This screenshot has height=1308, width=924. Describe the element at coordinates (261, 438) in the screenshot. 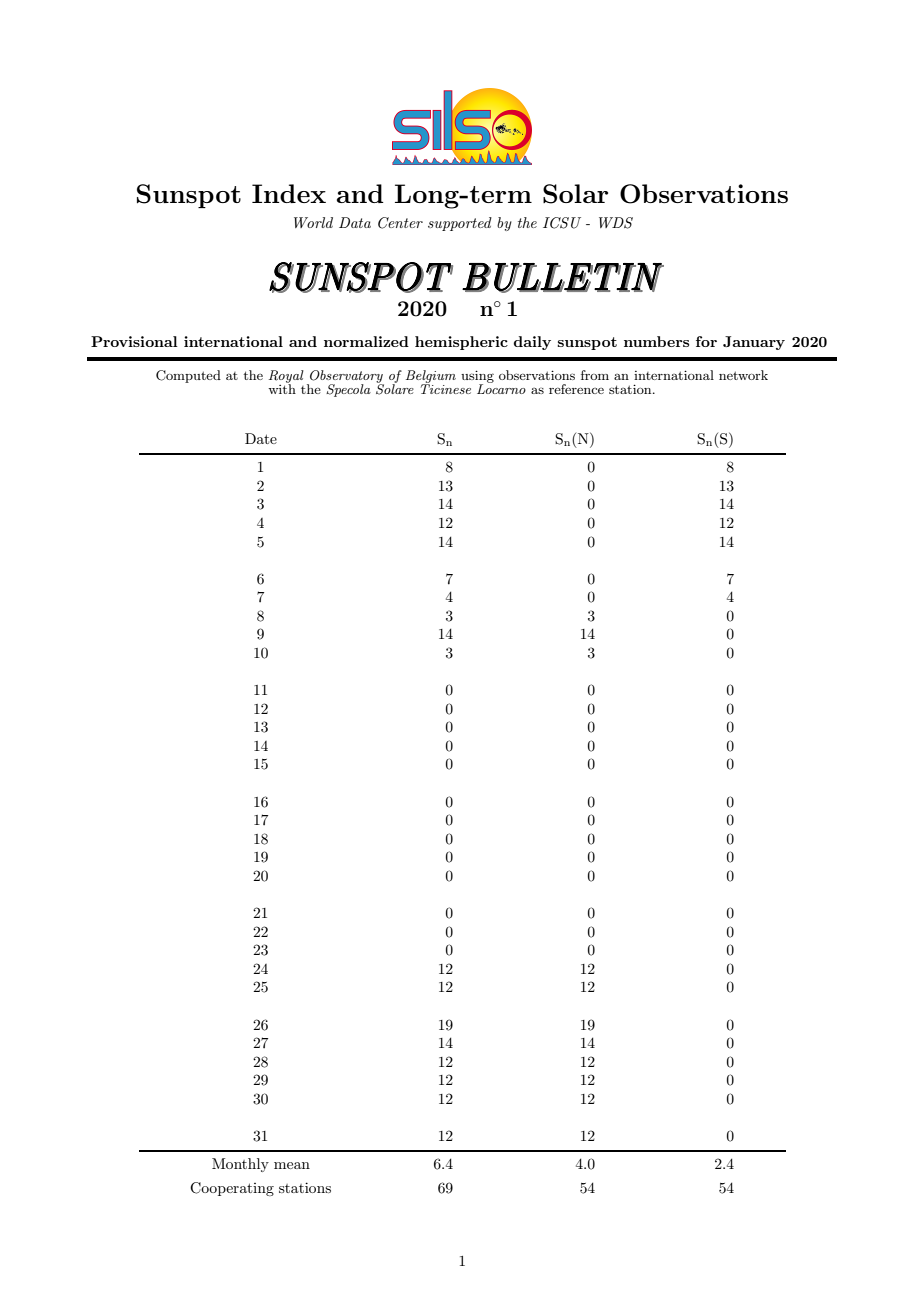

I see `Date` at that location.
